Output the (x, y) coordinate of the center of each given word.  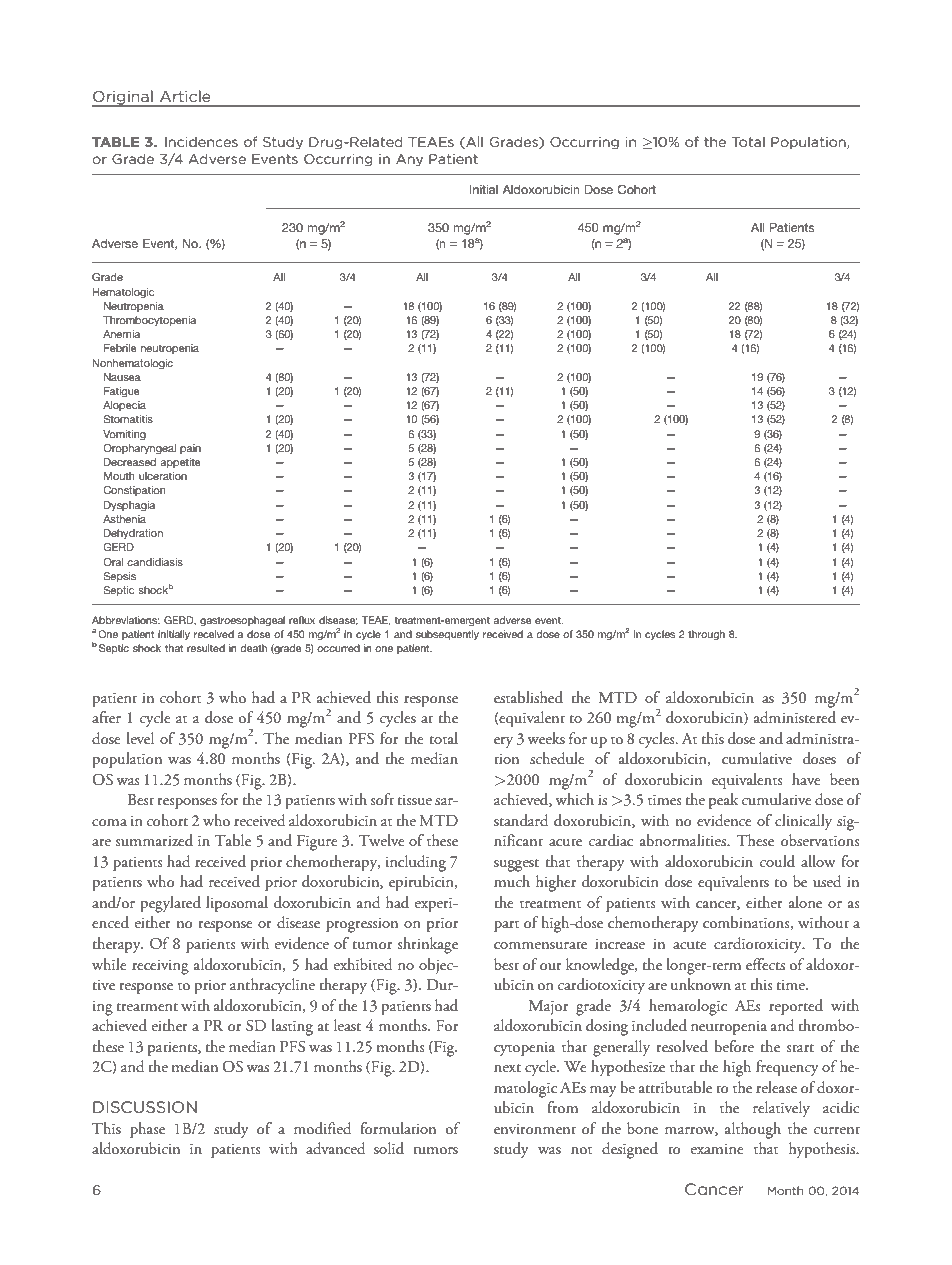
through (706, 635)
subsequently (447, 635)
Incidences (201, 141)
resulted (206, 648)
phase (147, 1130)
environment (535, 1129)
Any (409, 160)
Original (123, 98)
